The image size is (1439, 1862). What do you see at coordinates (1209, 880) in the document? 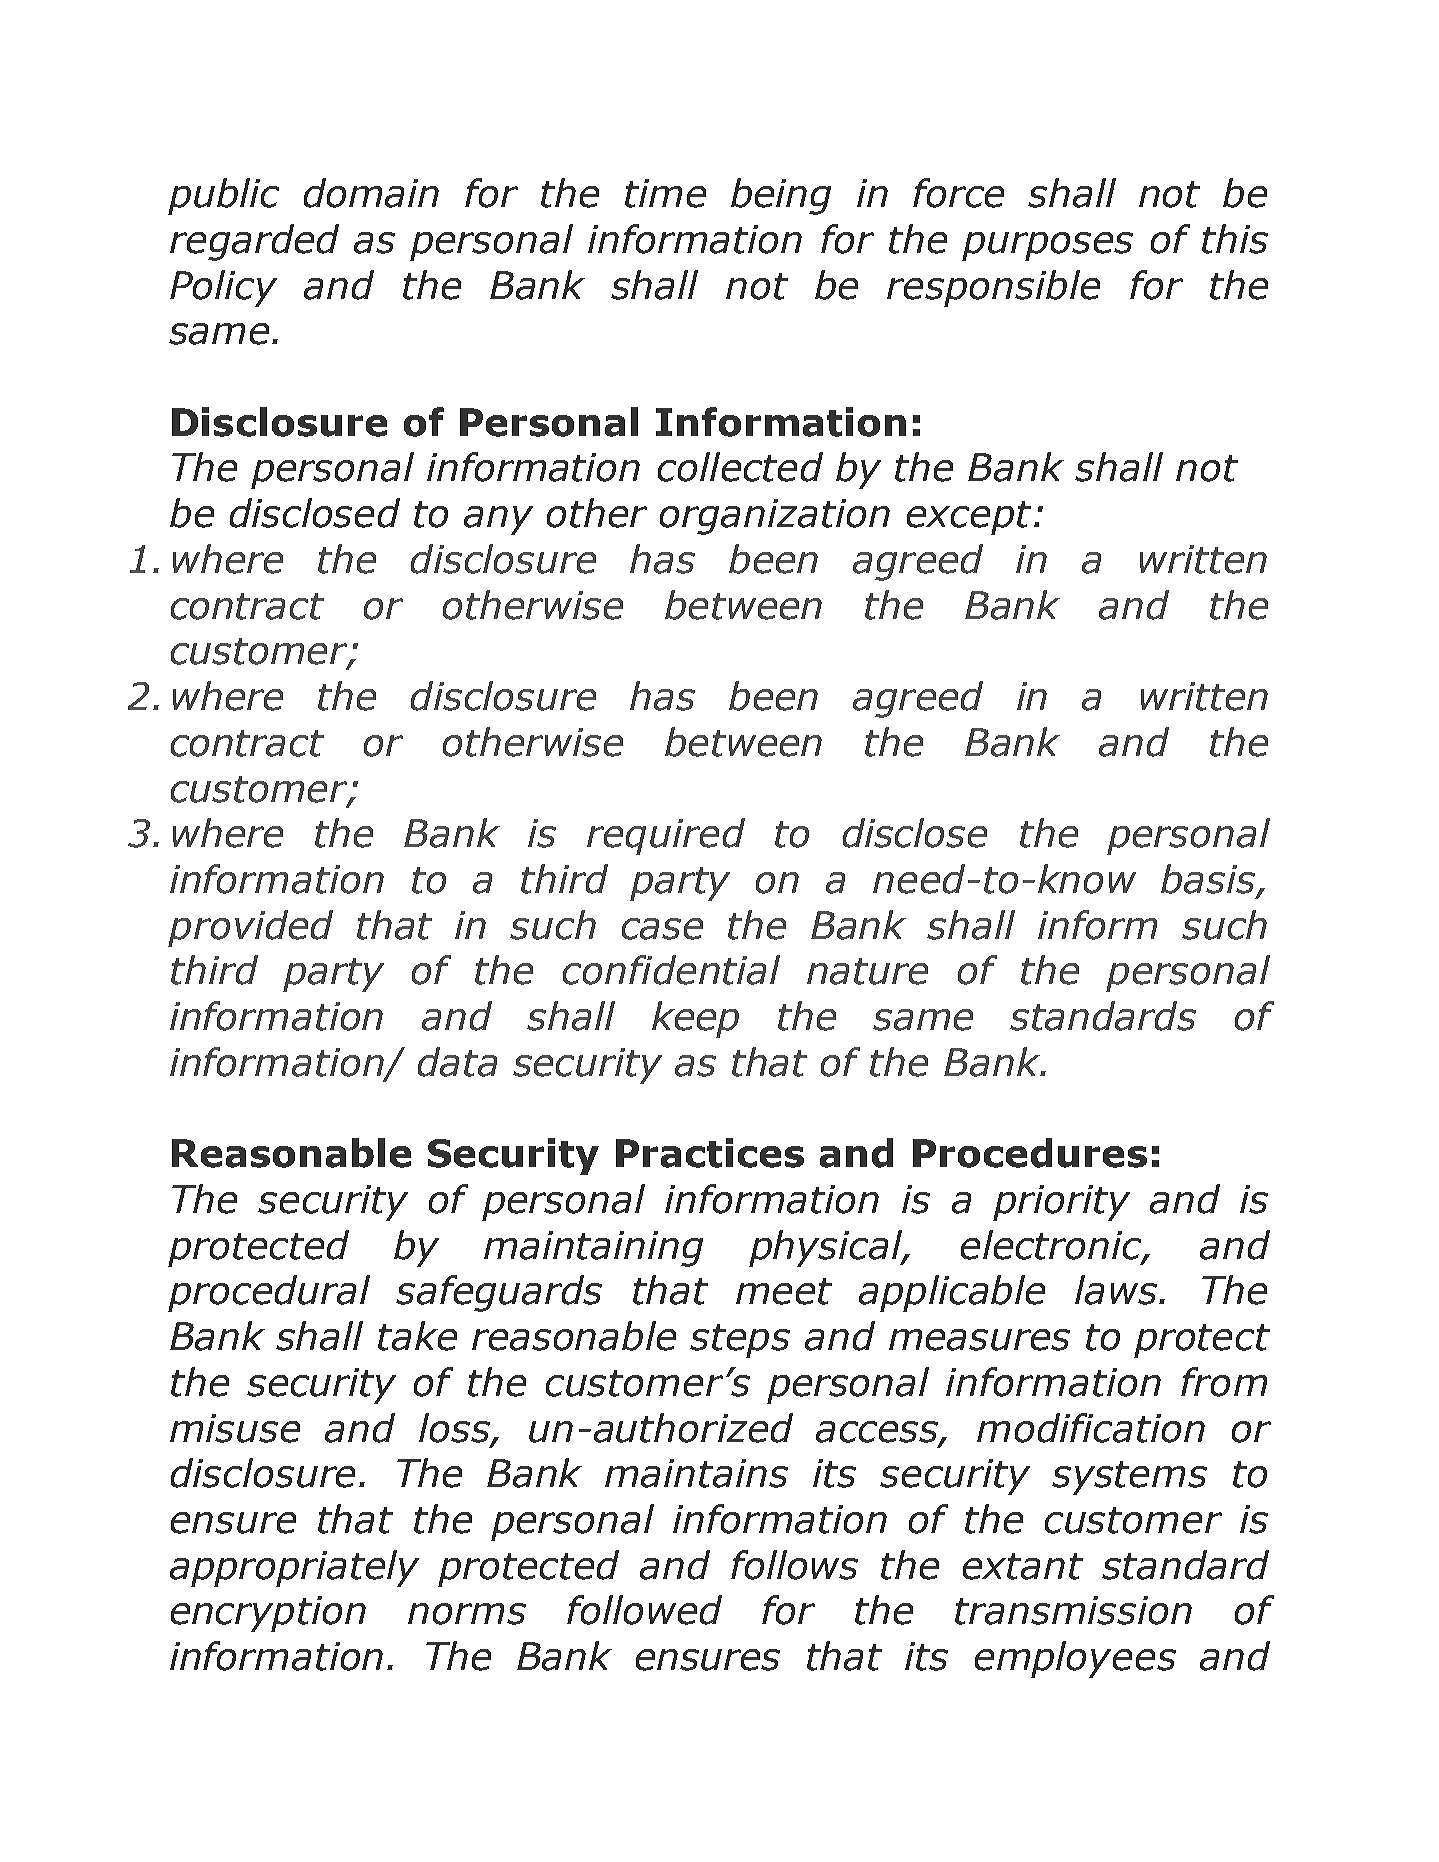
I see `basis` at bounding box center [1209, 880].
